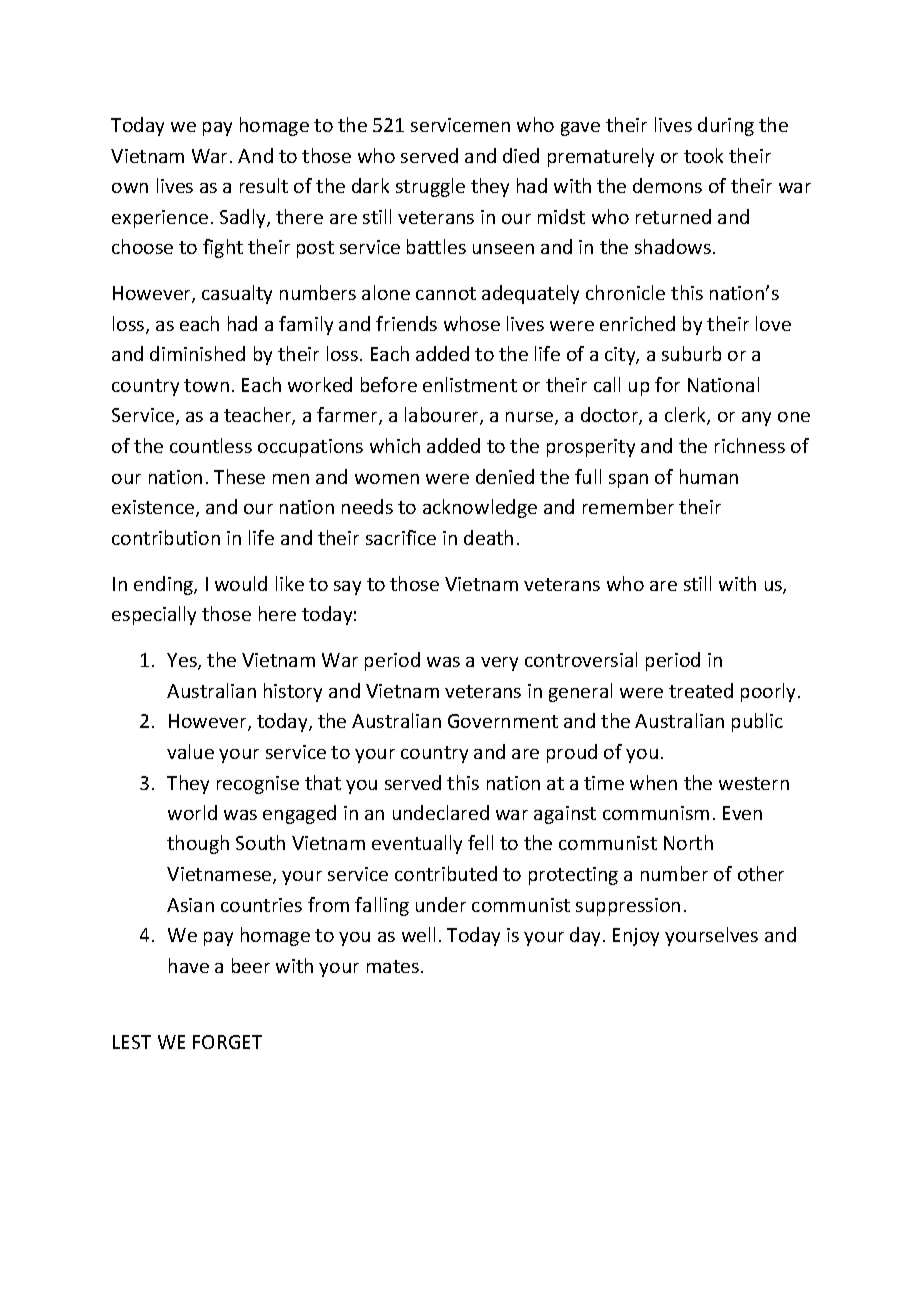 The height and width of the screenshot is (1308, 924). Describe the element at coordinates (227, 1042) in the screenshot. I see `FORGET` at that location.
